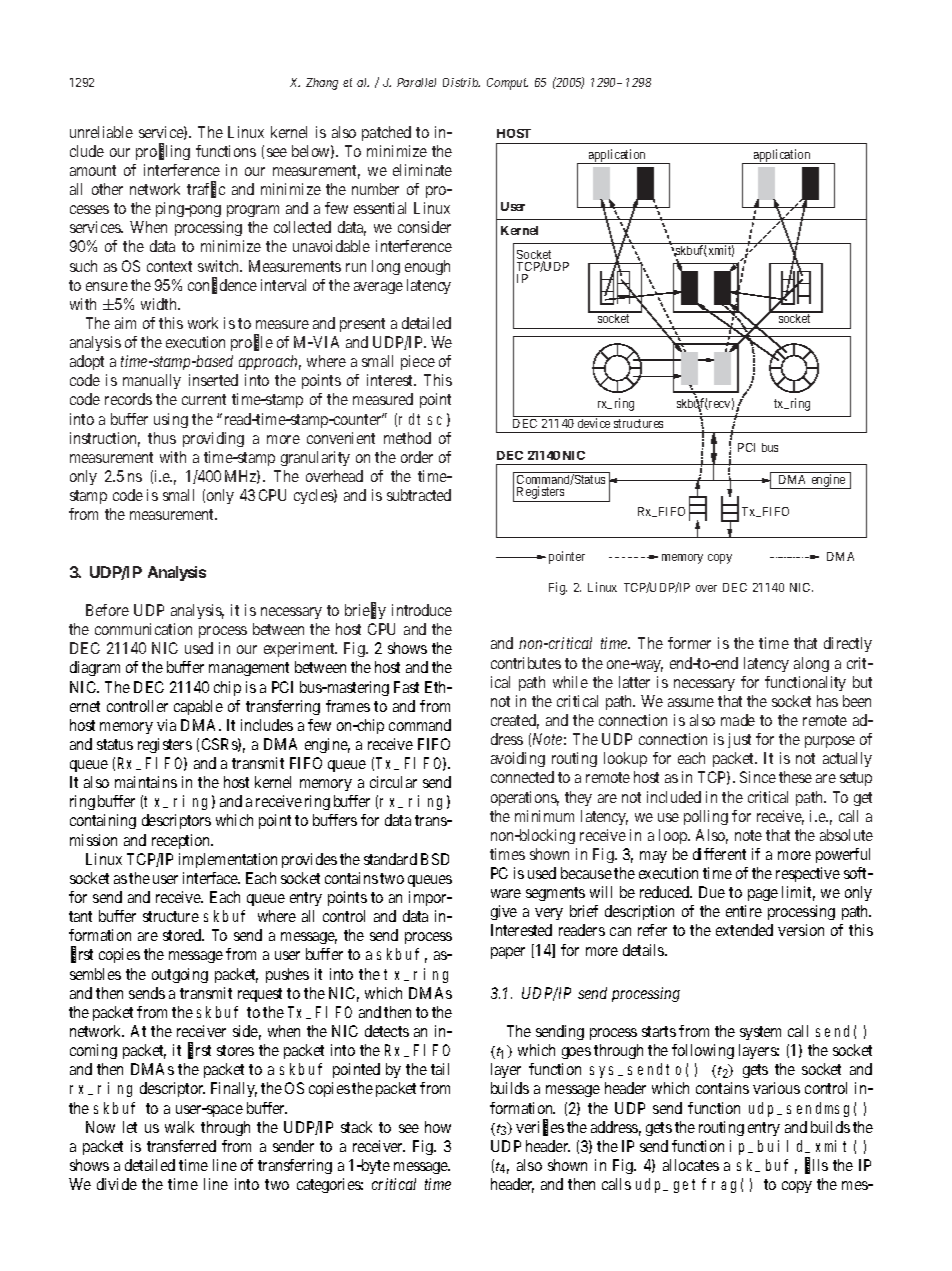 This document has height=1271, width=952. I want to click on enough, so click(427, 267).
